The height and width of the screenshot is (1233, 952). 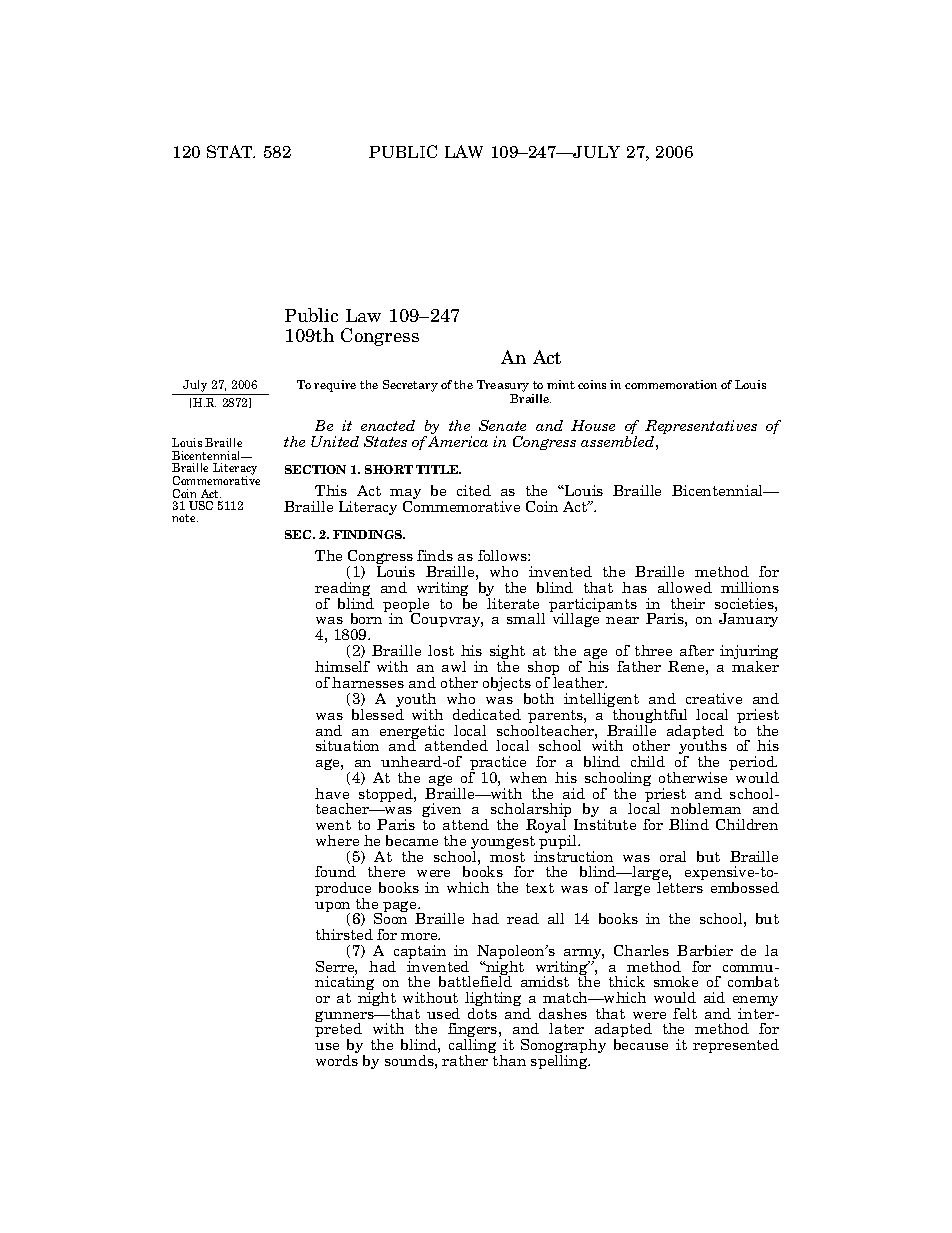 I want to click on creative, so click(x=714, y=698).
